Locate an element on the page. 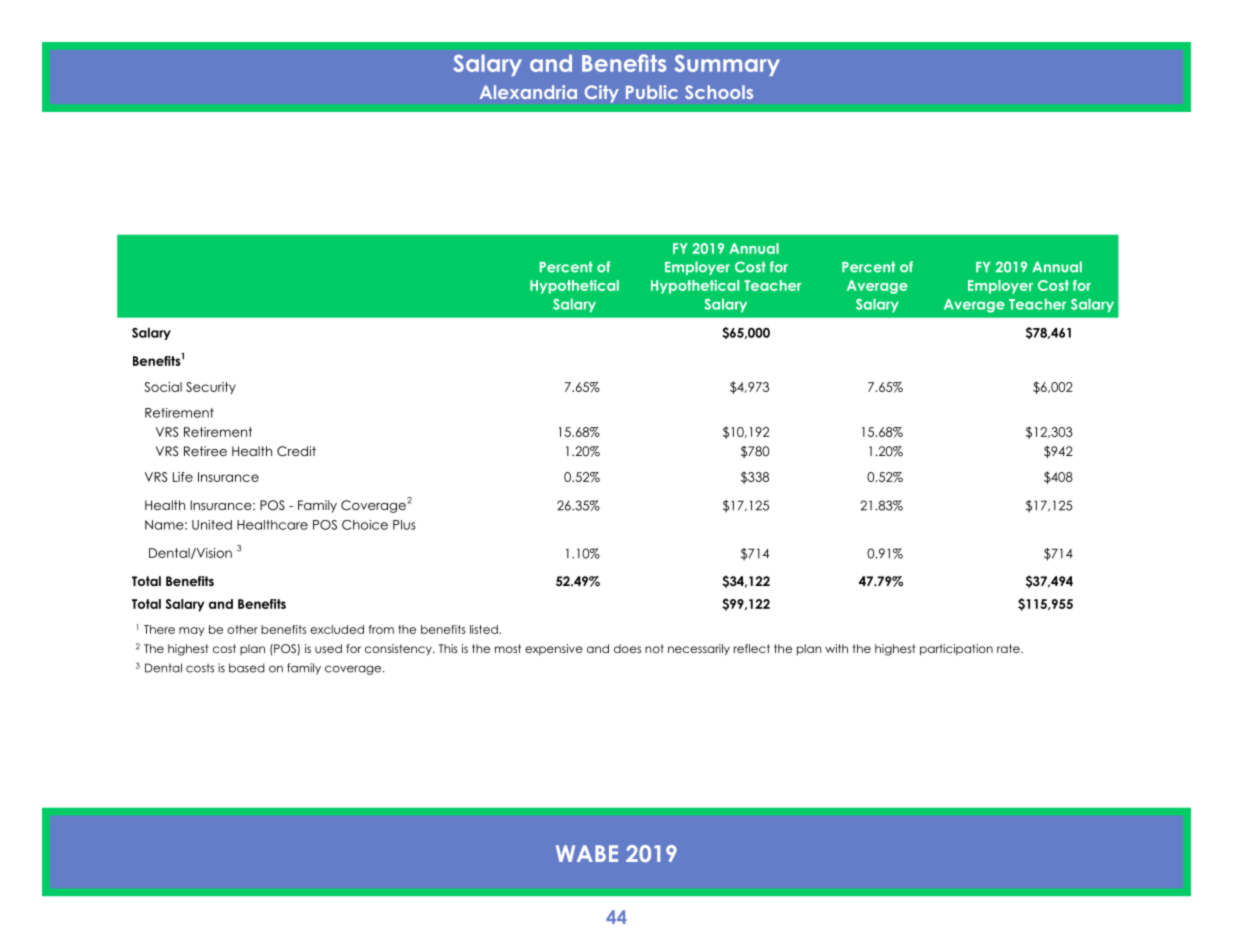 The image size is (1233, 952). Plus is located at coordinates (404, 525).
